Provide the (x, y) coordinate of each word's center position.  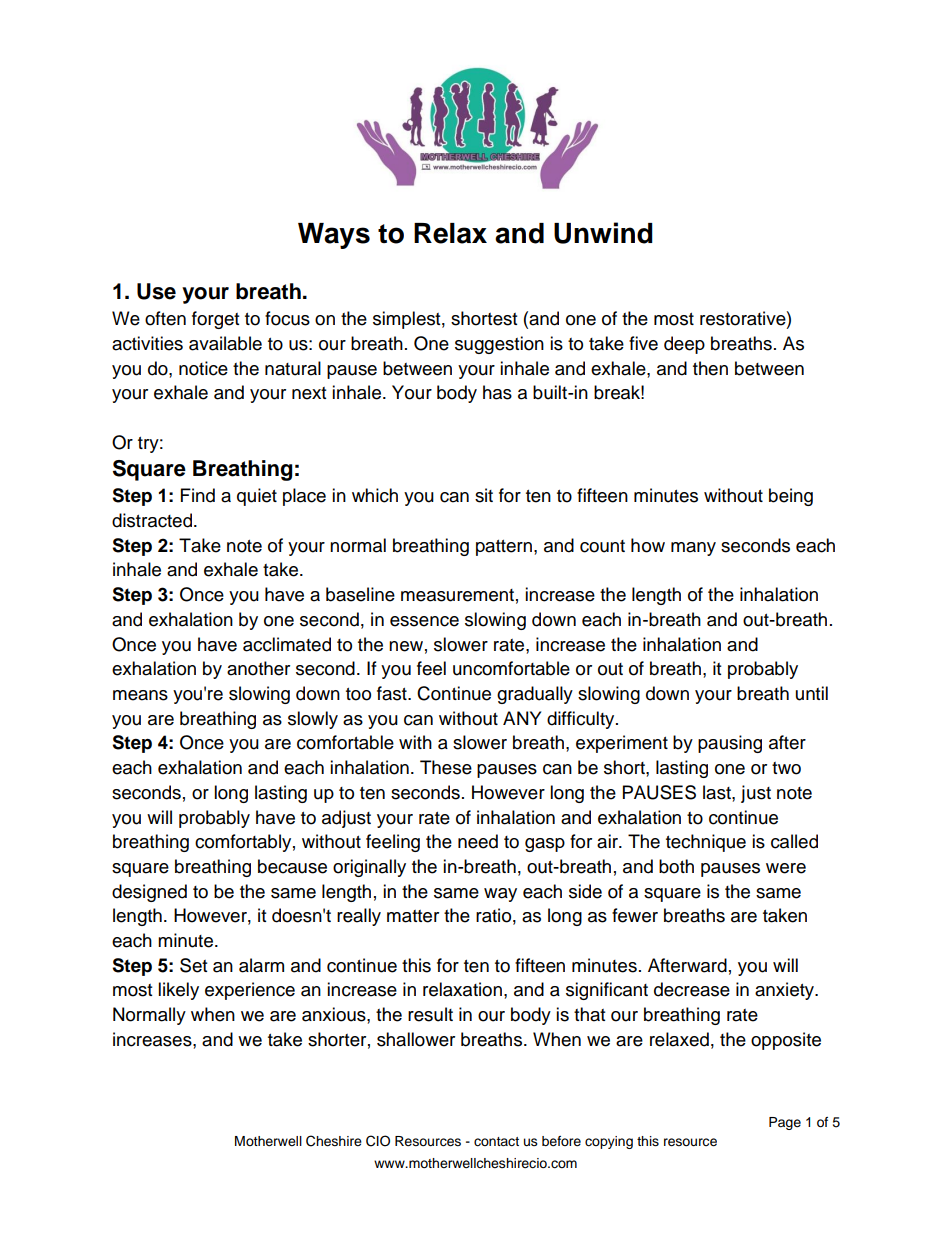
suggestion (499, 345)
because (292, 866)
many (693, 549)
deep (684, 345)
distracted (153, 520)
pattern (504, 548)
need (478, 841)
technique (706, 843)
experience (250, 991)
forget (215, 320)
